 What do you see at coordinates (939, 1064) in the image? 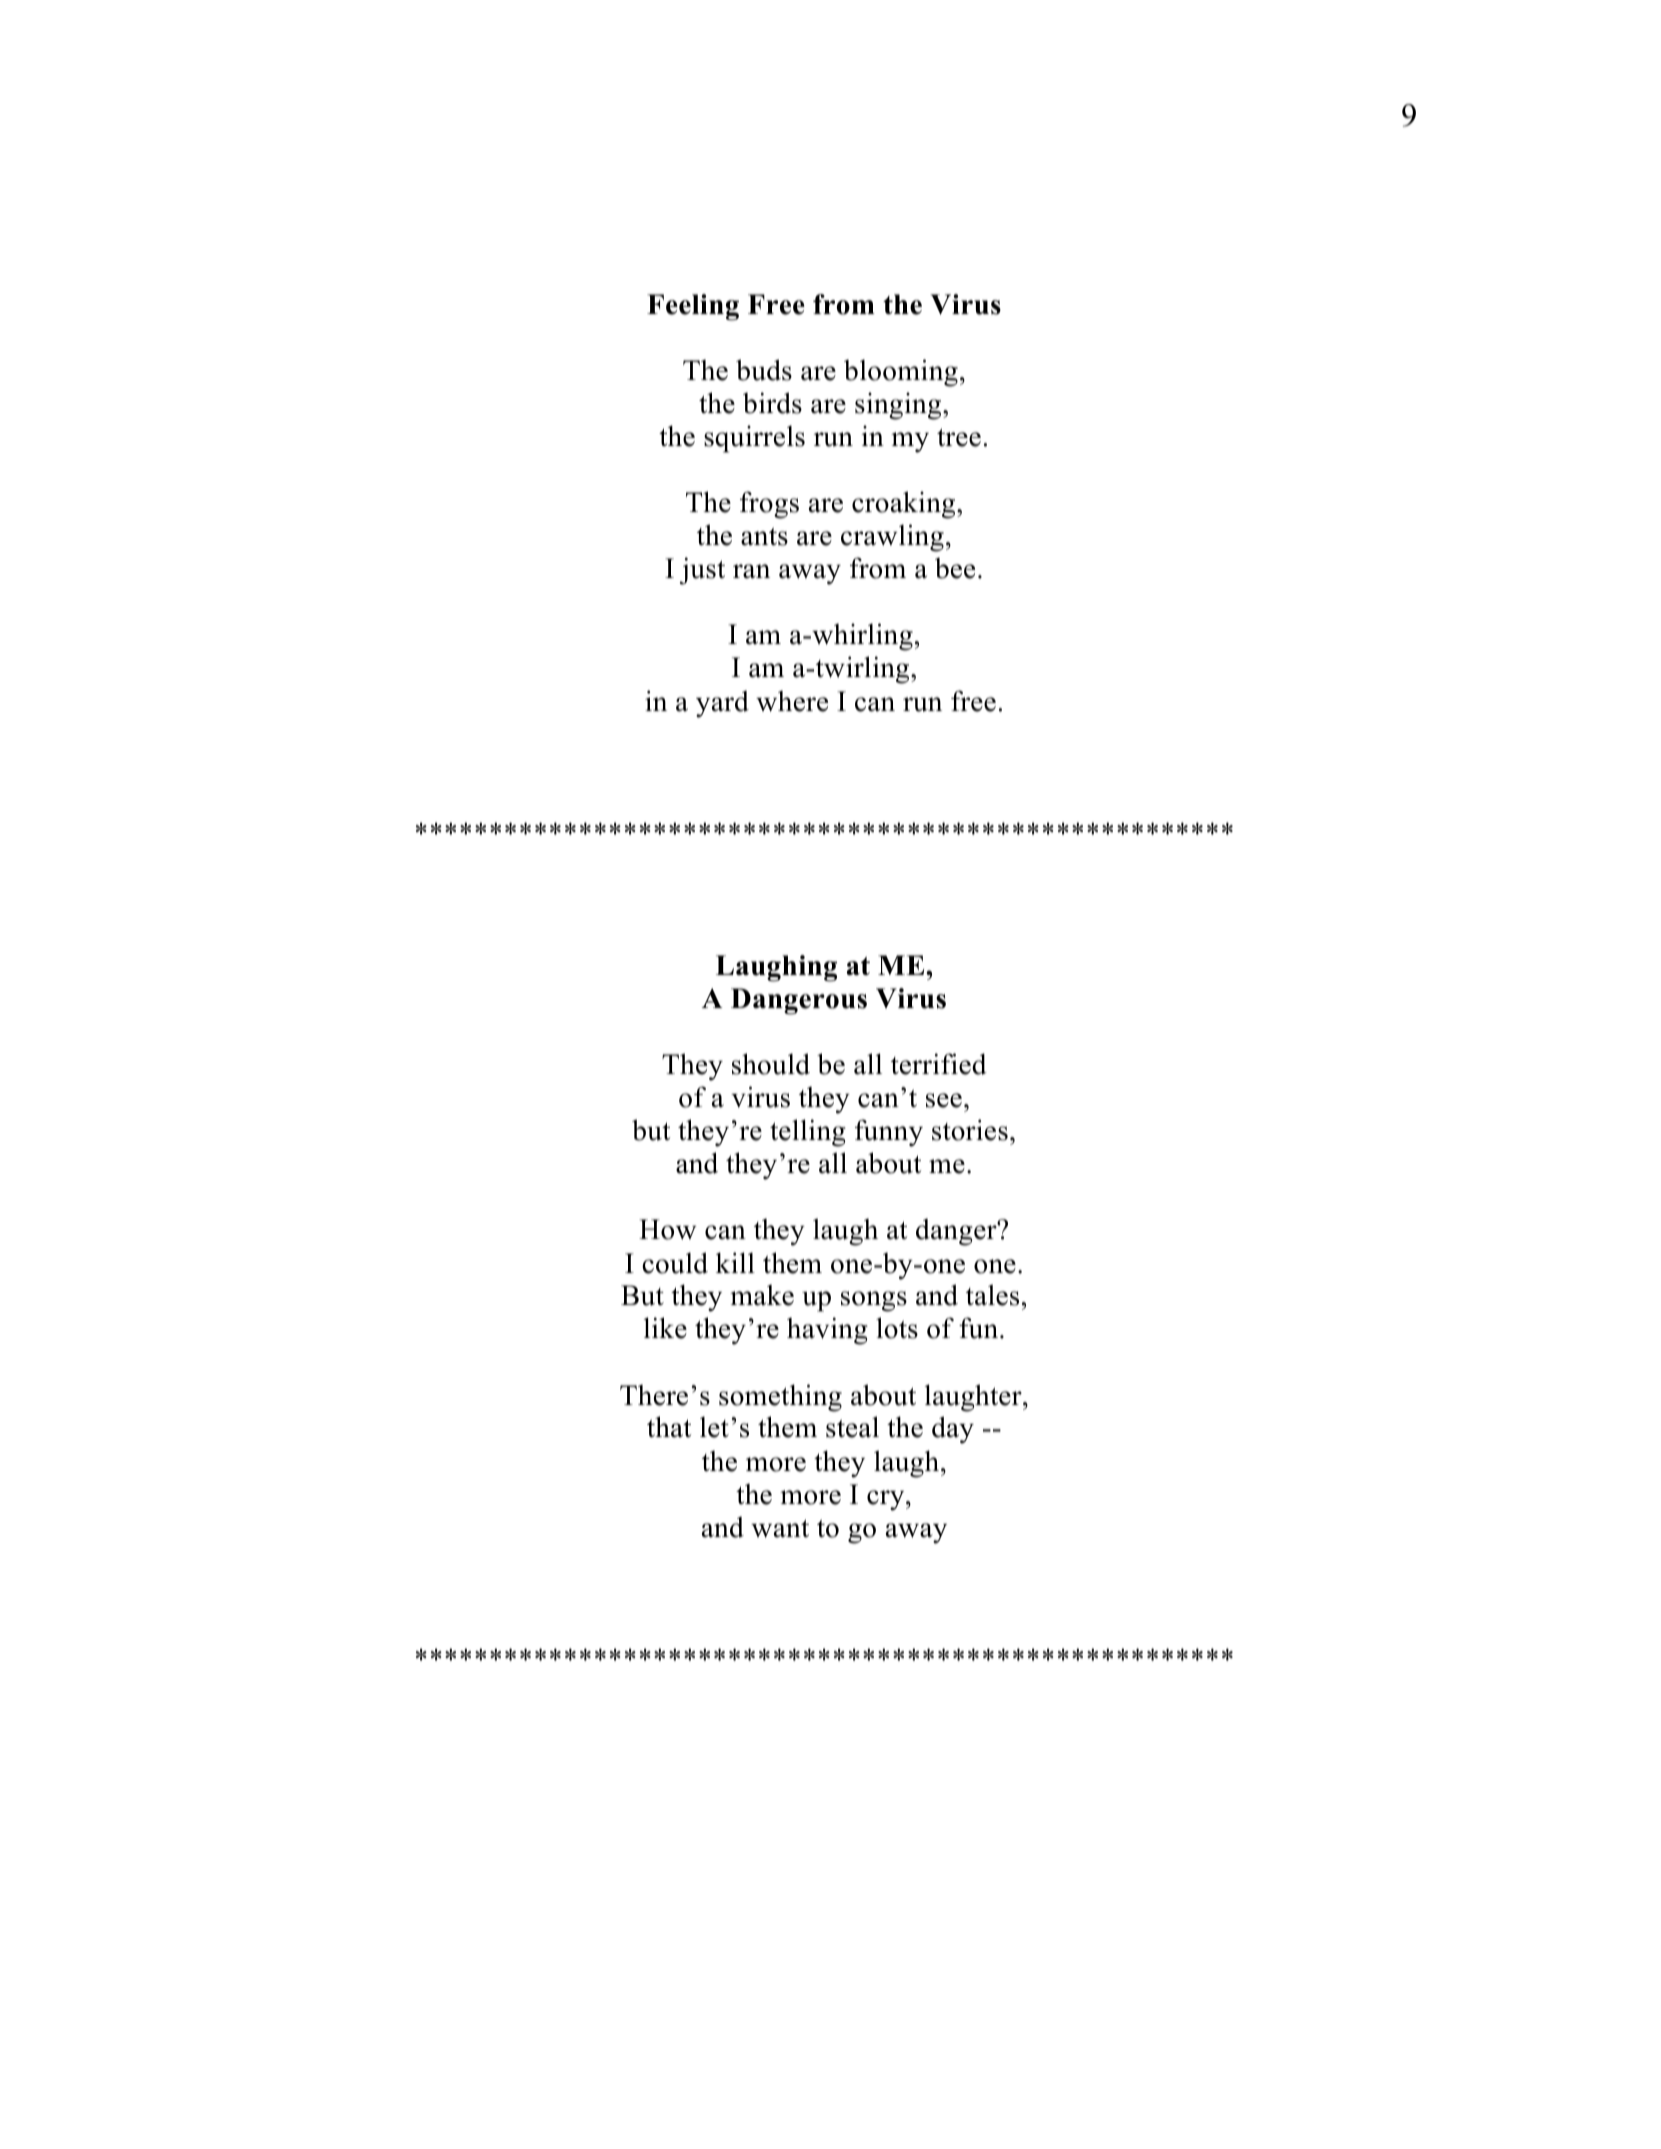
I see `terrified` at bounding box center [939, 1064].
